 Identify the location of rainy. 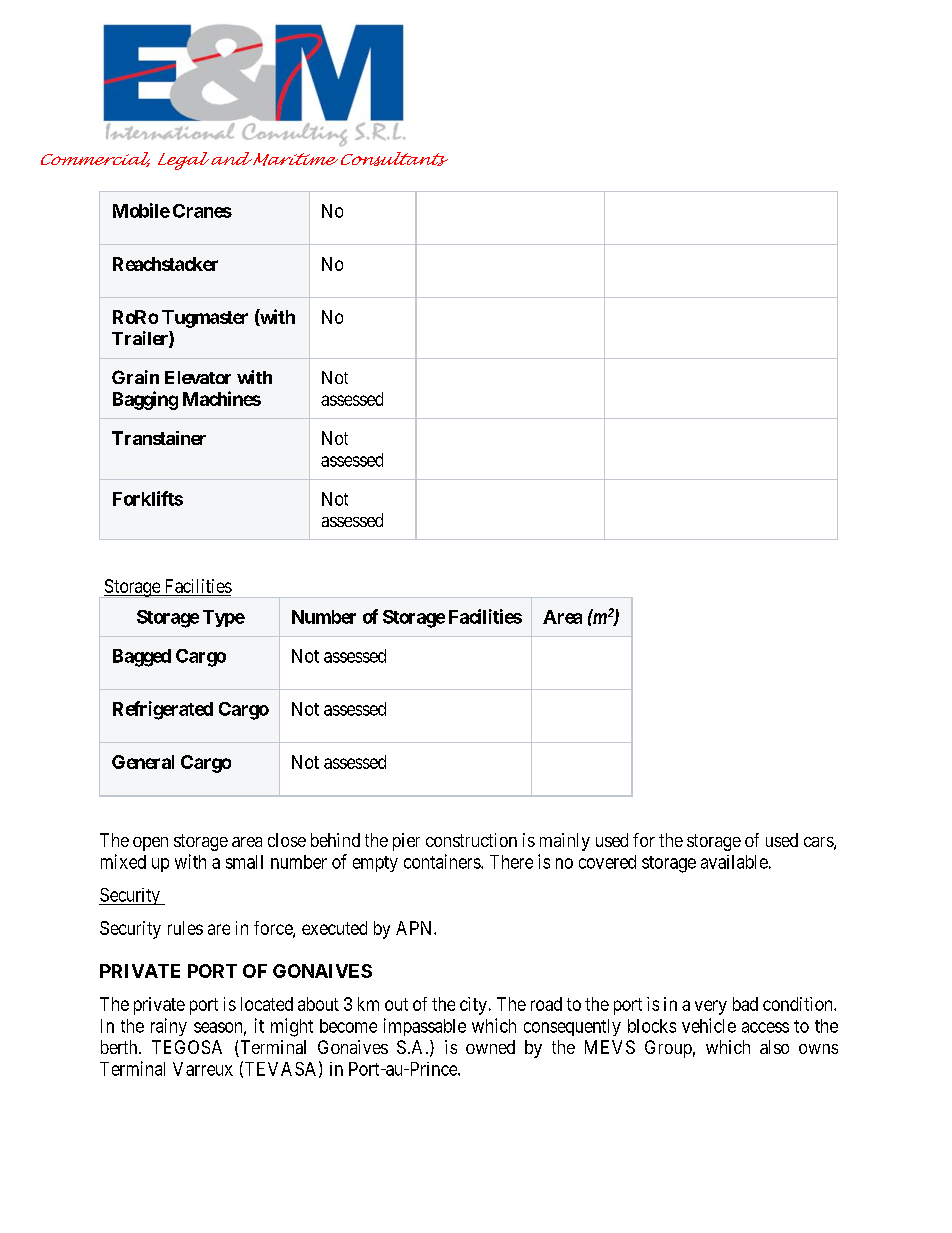
(169, 1027).
